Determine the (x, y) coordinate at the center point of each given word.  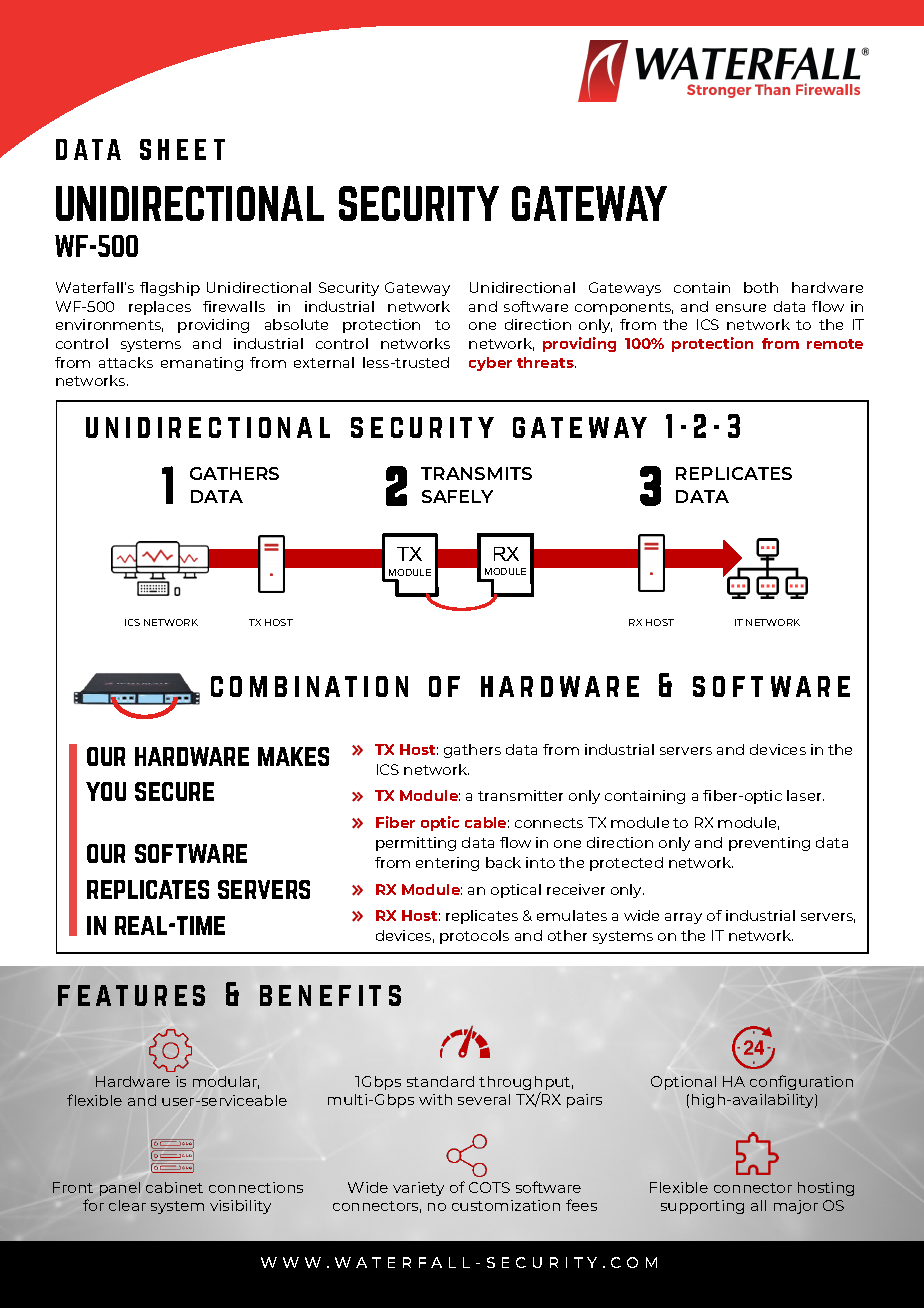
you (106, 791)
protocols (474, 937)
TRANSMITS (476, 473)
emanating (202, 364)
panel (120, 1189)
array (683, 918)
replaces (160, 308)
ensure (741, 308)
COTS (489, 1187)
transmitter (520, 795)
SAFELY (457, 496)
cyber (490, 364)
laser (805, 795)
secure (174, 791)
